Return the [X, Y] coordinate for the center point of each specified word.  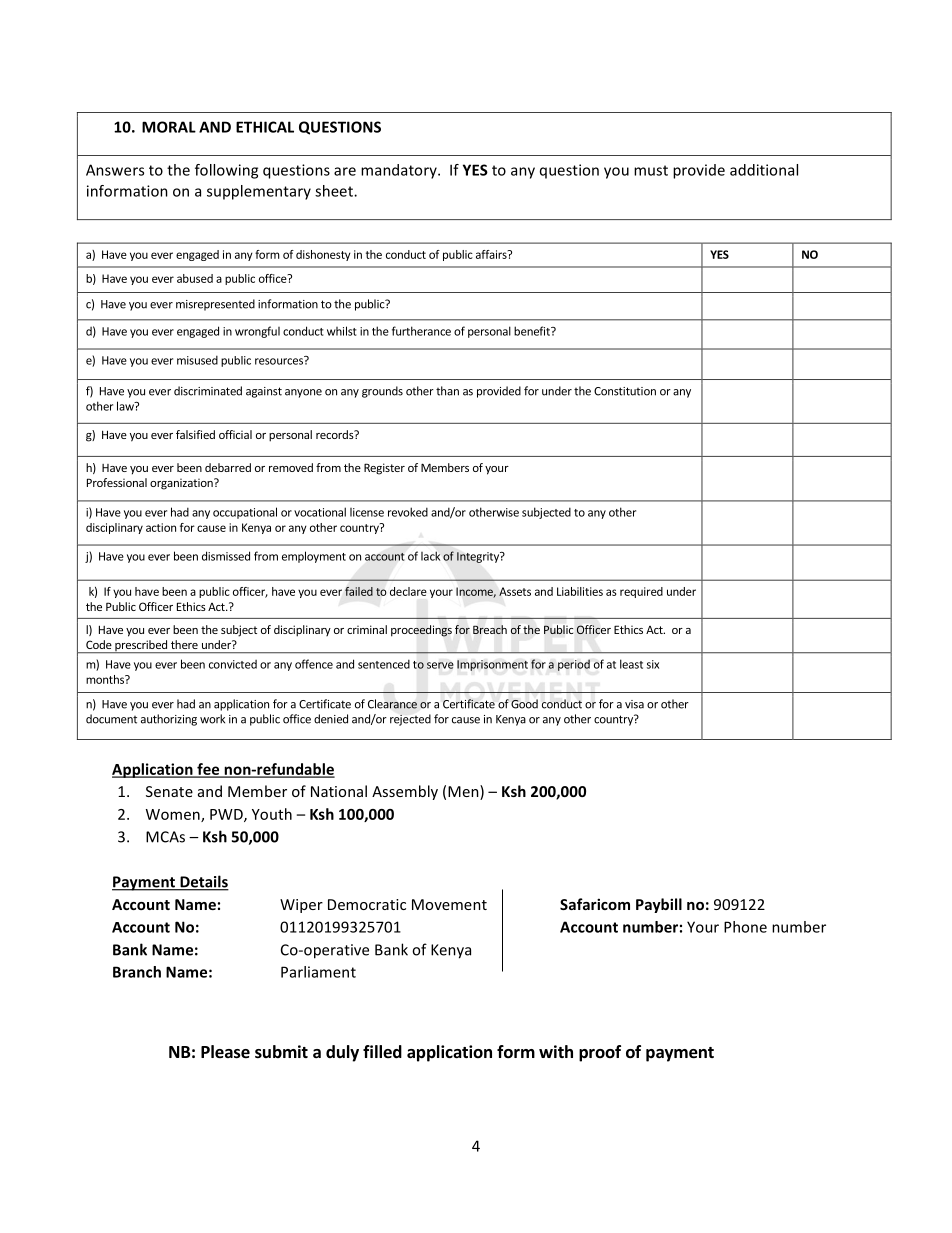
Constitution [625, 391]
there [184, 644]
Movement [449, 904]
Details [203, 882]
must [651, 170]
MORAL [169, 127]
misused [197, 360]
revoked [408, 512]
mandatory [400, 171]
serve [440, 665]
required [641, 592]
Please [225, 1052]
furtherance [421, 331]
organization [182, 484]
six [653, 664]
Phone [745, 927]
